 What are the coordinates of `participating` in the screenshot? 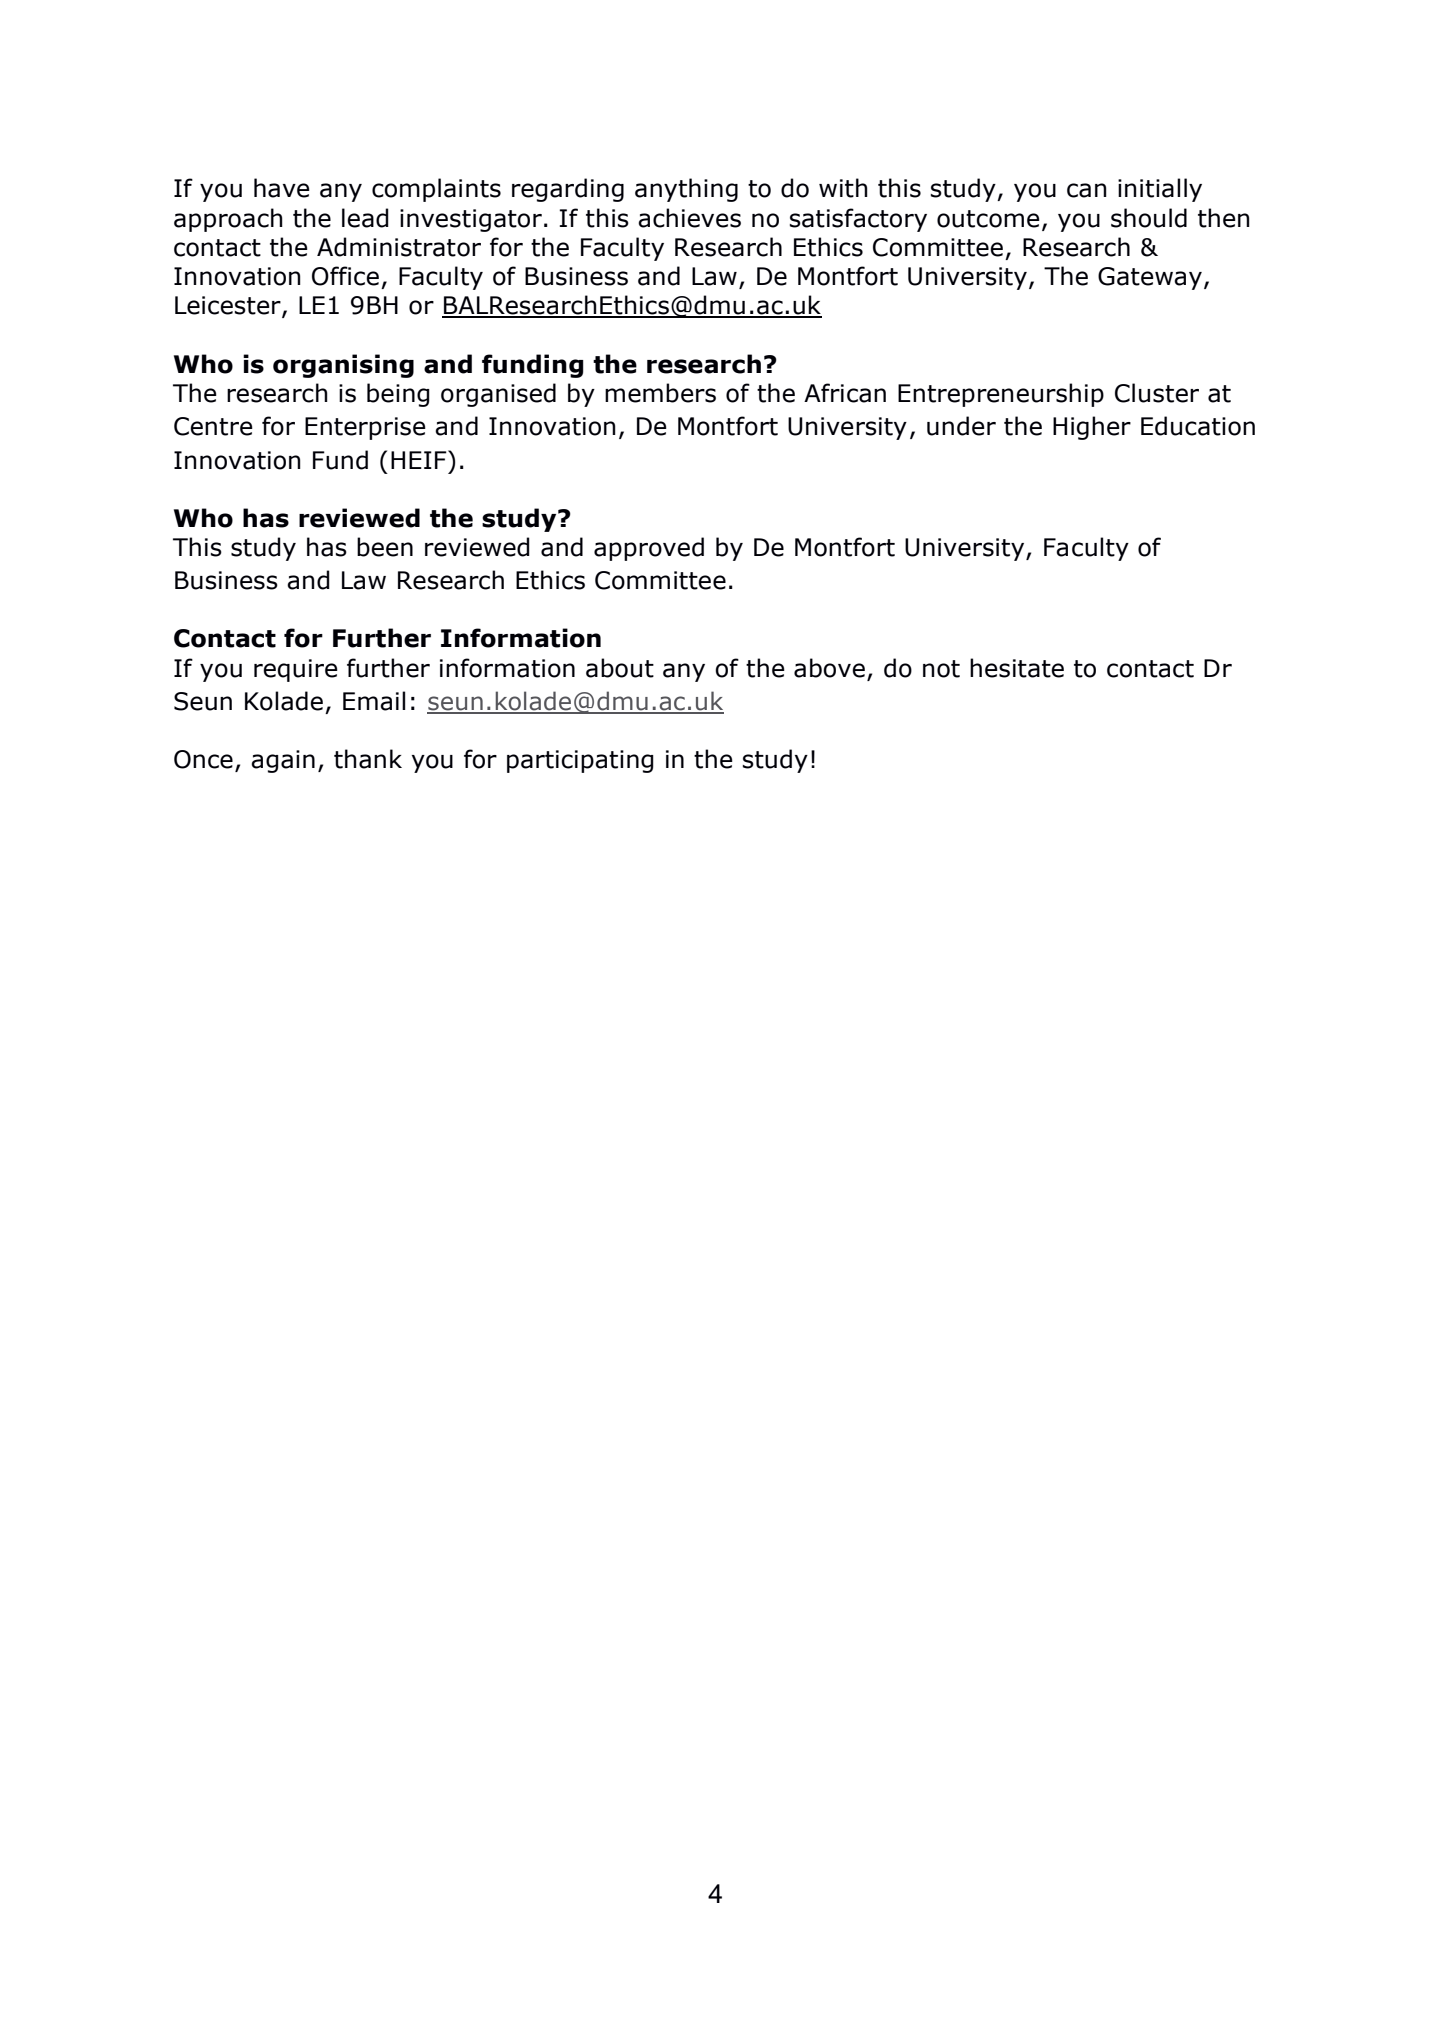 It's located at (580, 761).
